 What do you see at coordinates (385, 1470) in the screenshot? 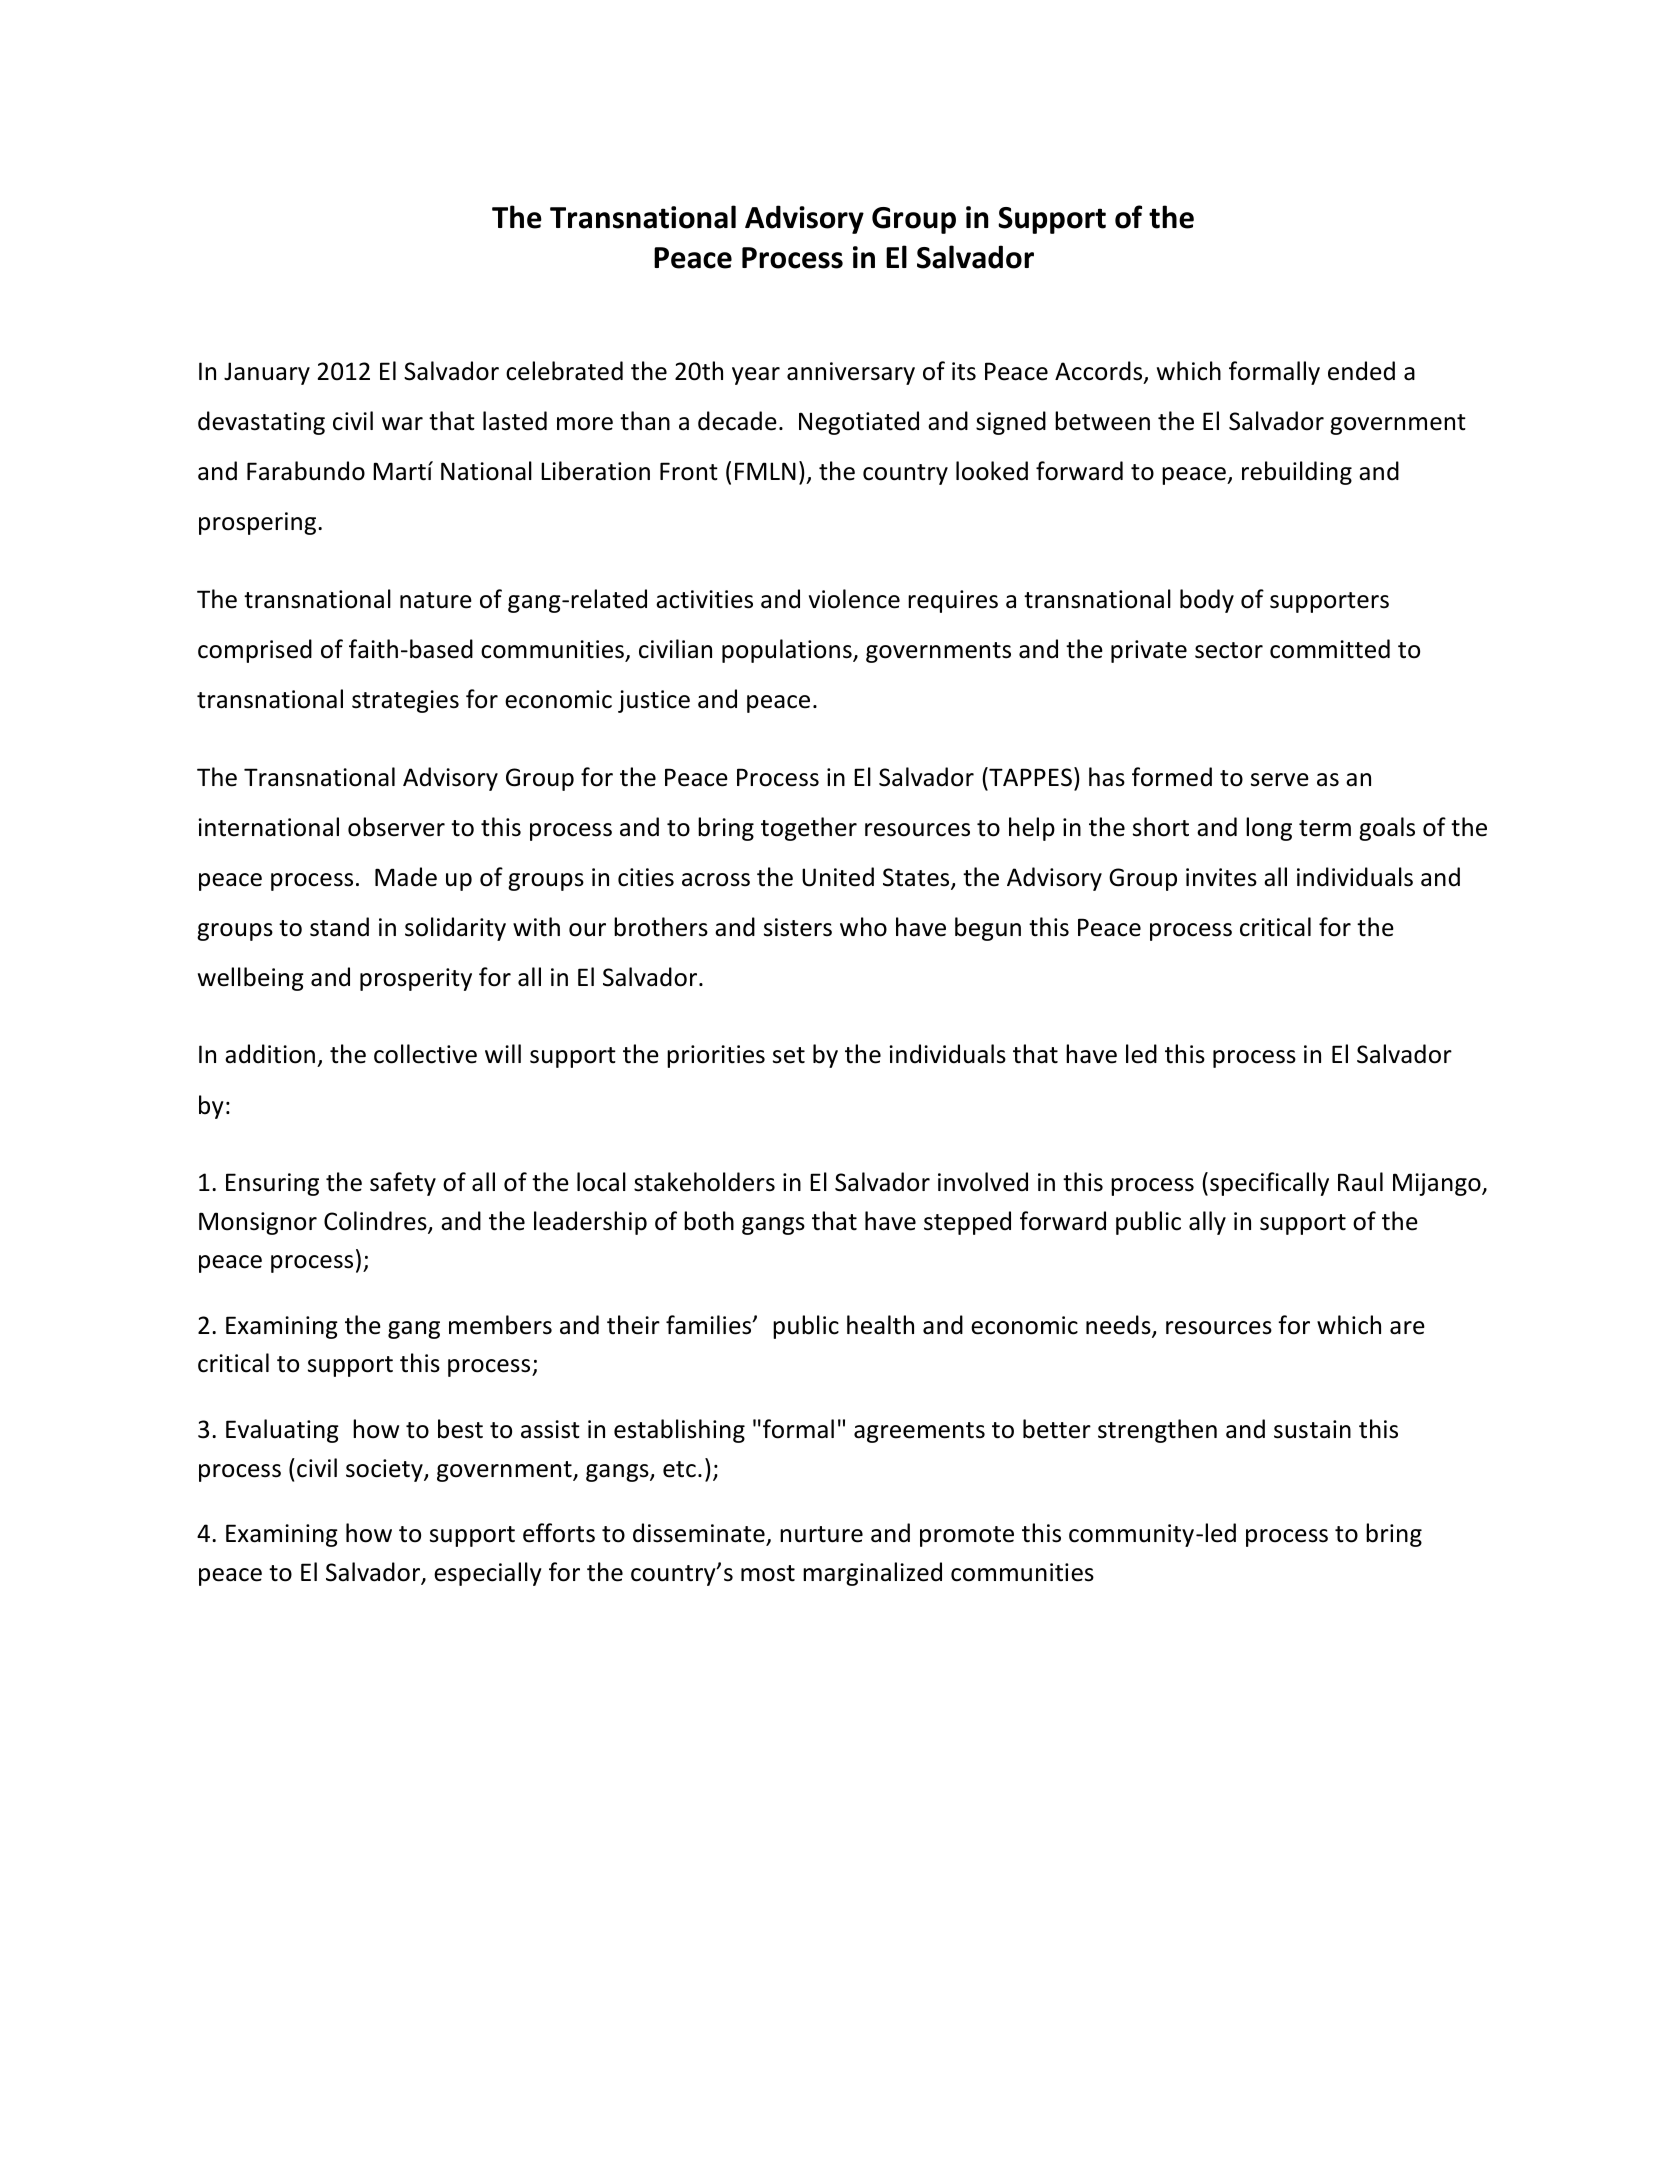
I see `society` at bounding box center [385, 1470].
